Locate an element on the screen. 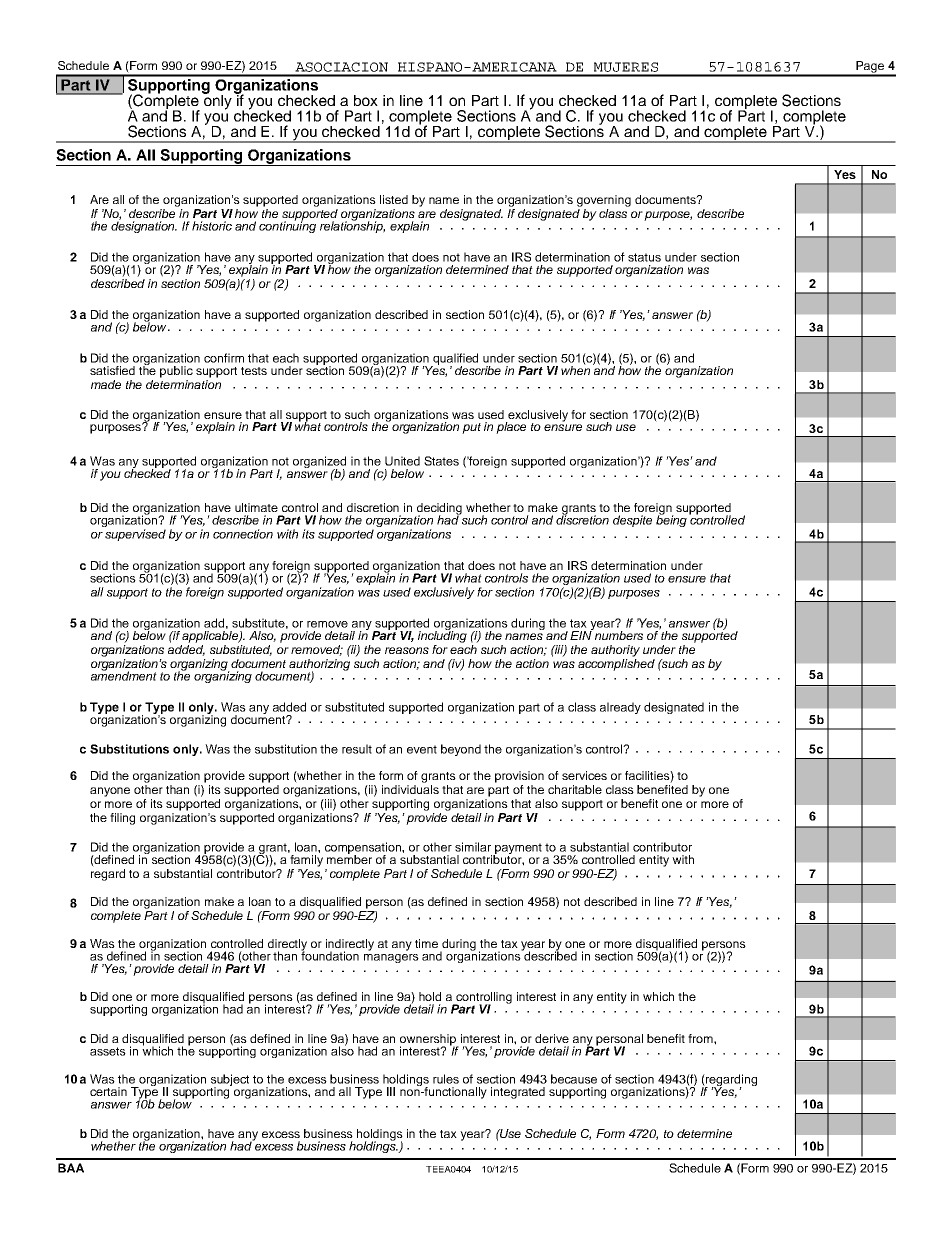  certain is located at coordinates (108, 1091).
